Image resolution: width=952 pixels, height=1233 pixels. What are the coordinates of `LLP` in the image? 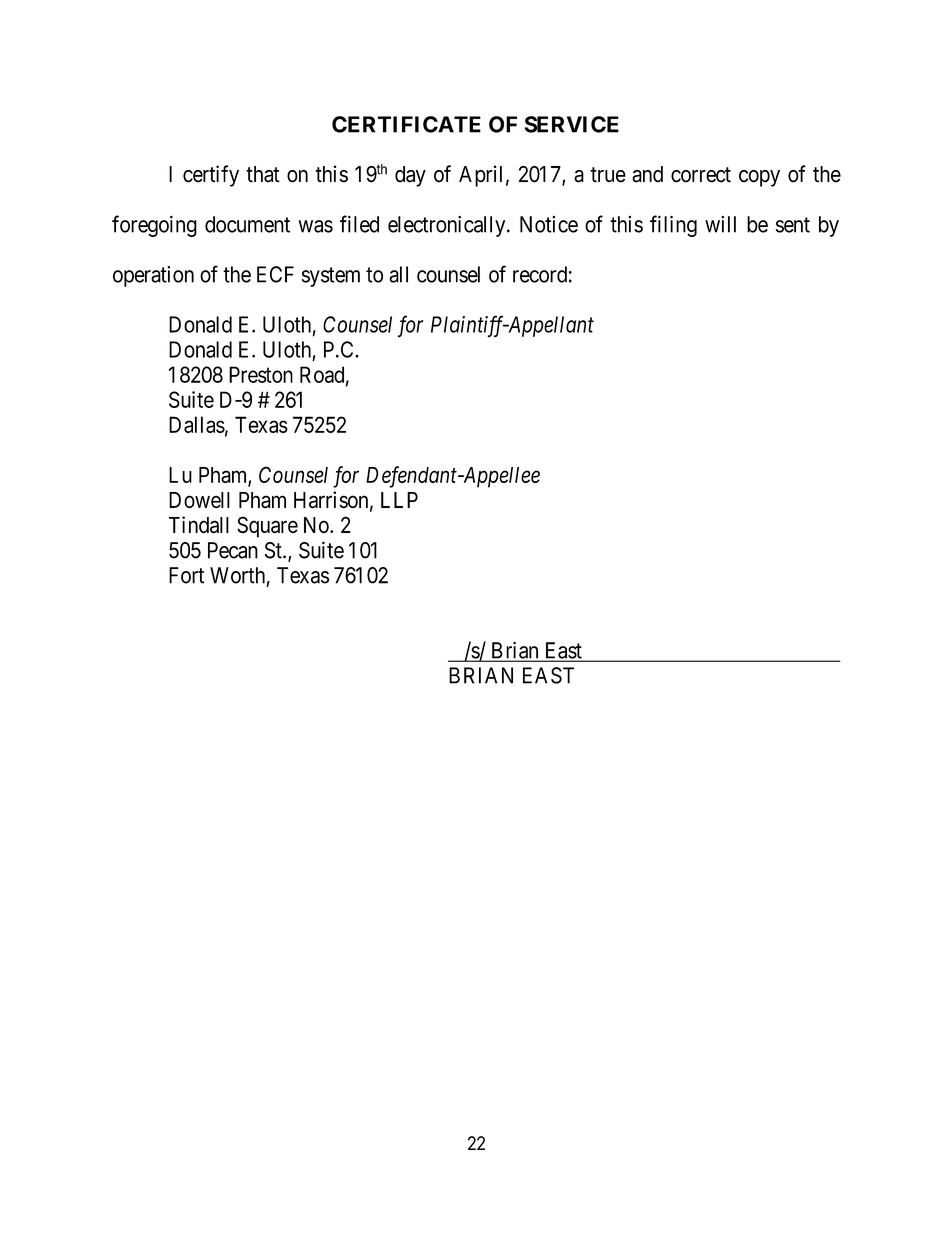 It's located at (399, 500).
